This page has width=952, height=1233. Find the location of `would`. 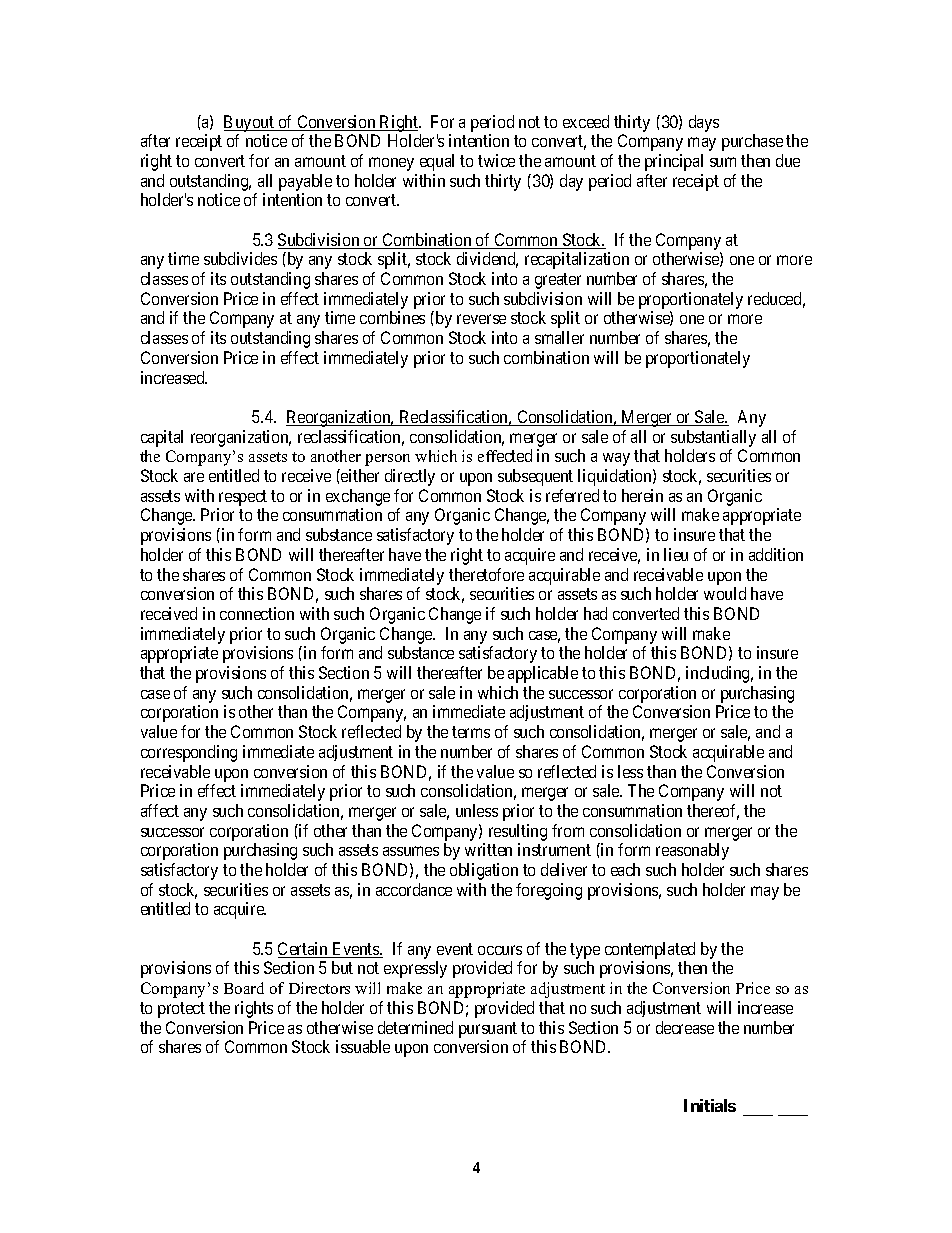

would is located at coordinates (725, 593).
